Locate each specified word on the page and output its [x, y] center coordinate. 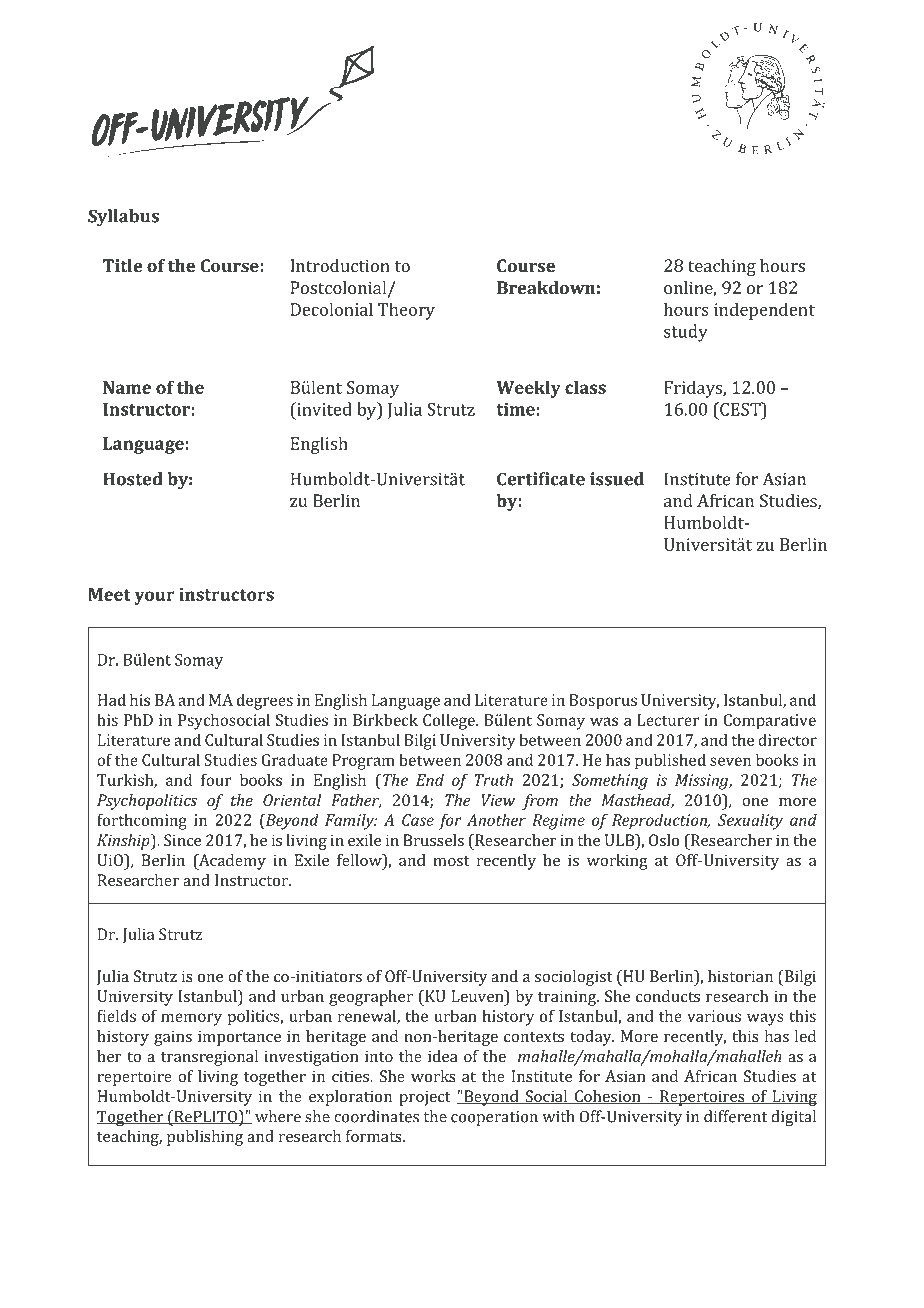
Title [122, 265]
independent [764, 311]
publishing [205, 1138]
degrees [265, 701]
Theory [406, 311]
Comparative [769, 722]
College [450, 721]
